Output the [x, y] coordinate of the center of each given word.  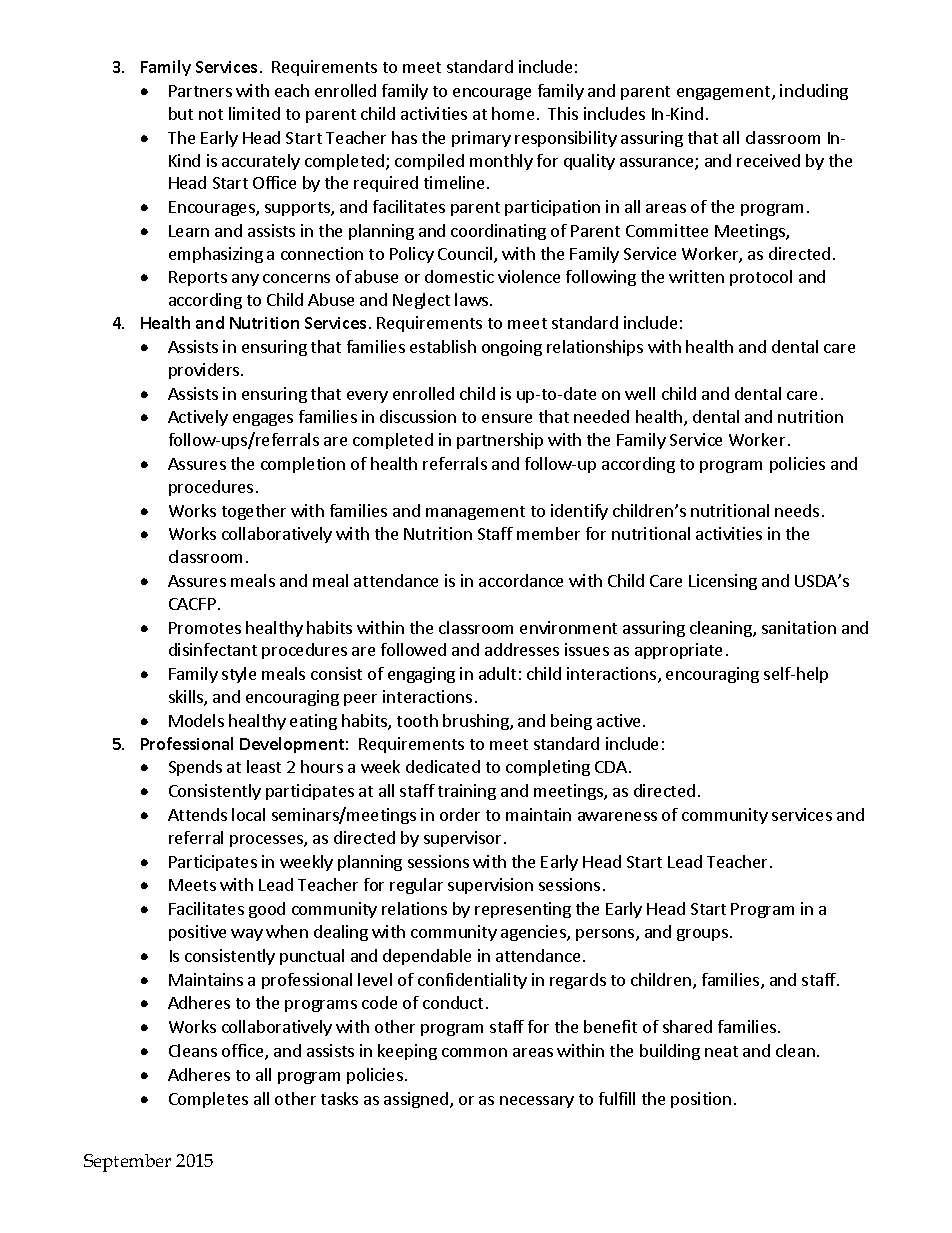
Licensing [723, 582]
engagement [725, 93]
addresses [522, 649]
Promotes [205, 628]
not [211, 114]
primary [481, 139]
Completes [208, 1100]
